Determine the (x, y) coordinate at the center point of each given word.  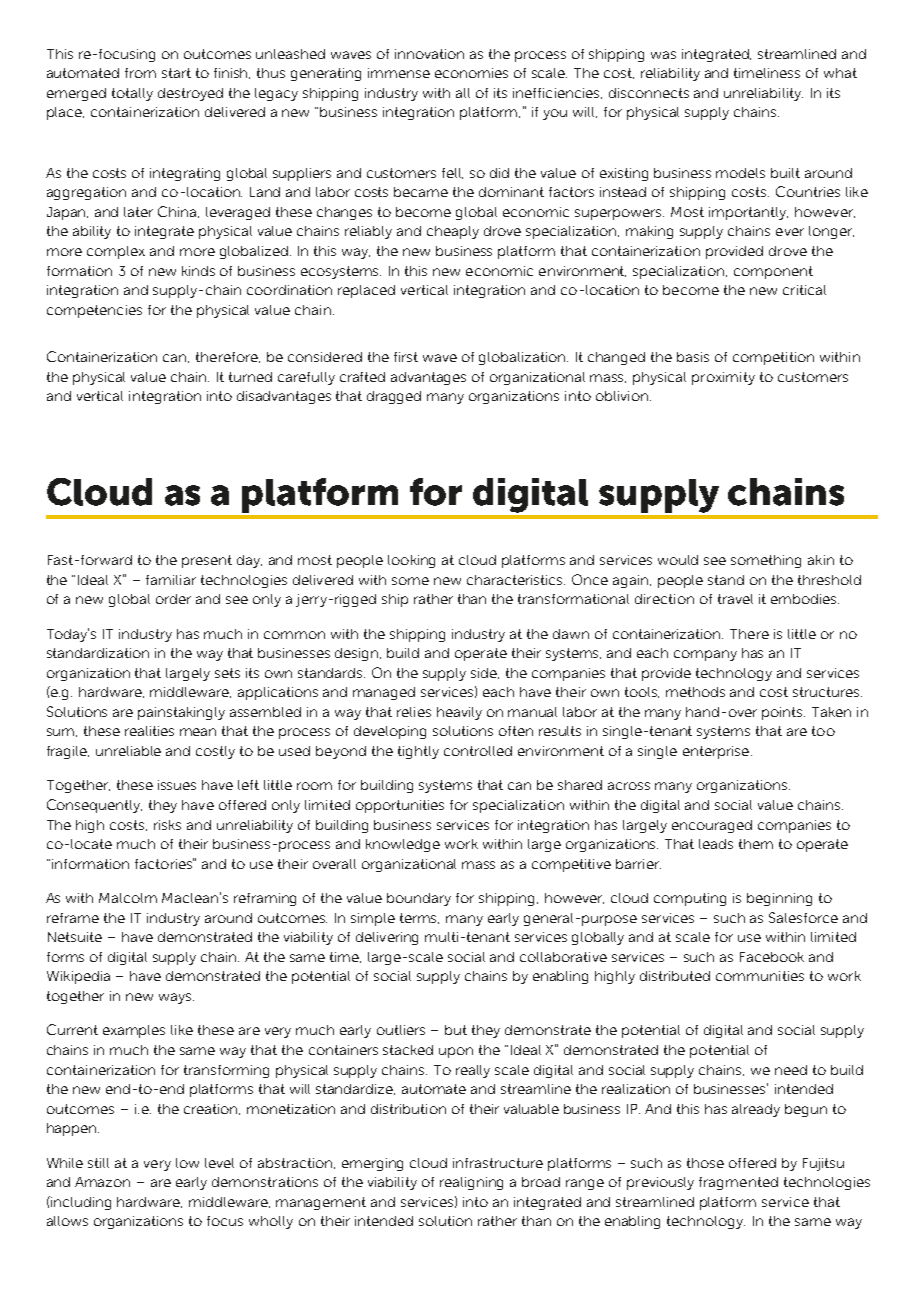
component (773, 272)
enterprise (716, 752)
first (406, 357)
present (207, 561)
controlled (478, 751)
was (663, 55)
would (678, 560)
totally (132, 94)
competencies (94, 311)
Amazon (102, 1182)
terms (419, 918)
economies (471, 73)
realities (149, 731)
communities (760, 976)
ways (176, 998)
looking (411, 561)
